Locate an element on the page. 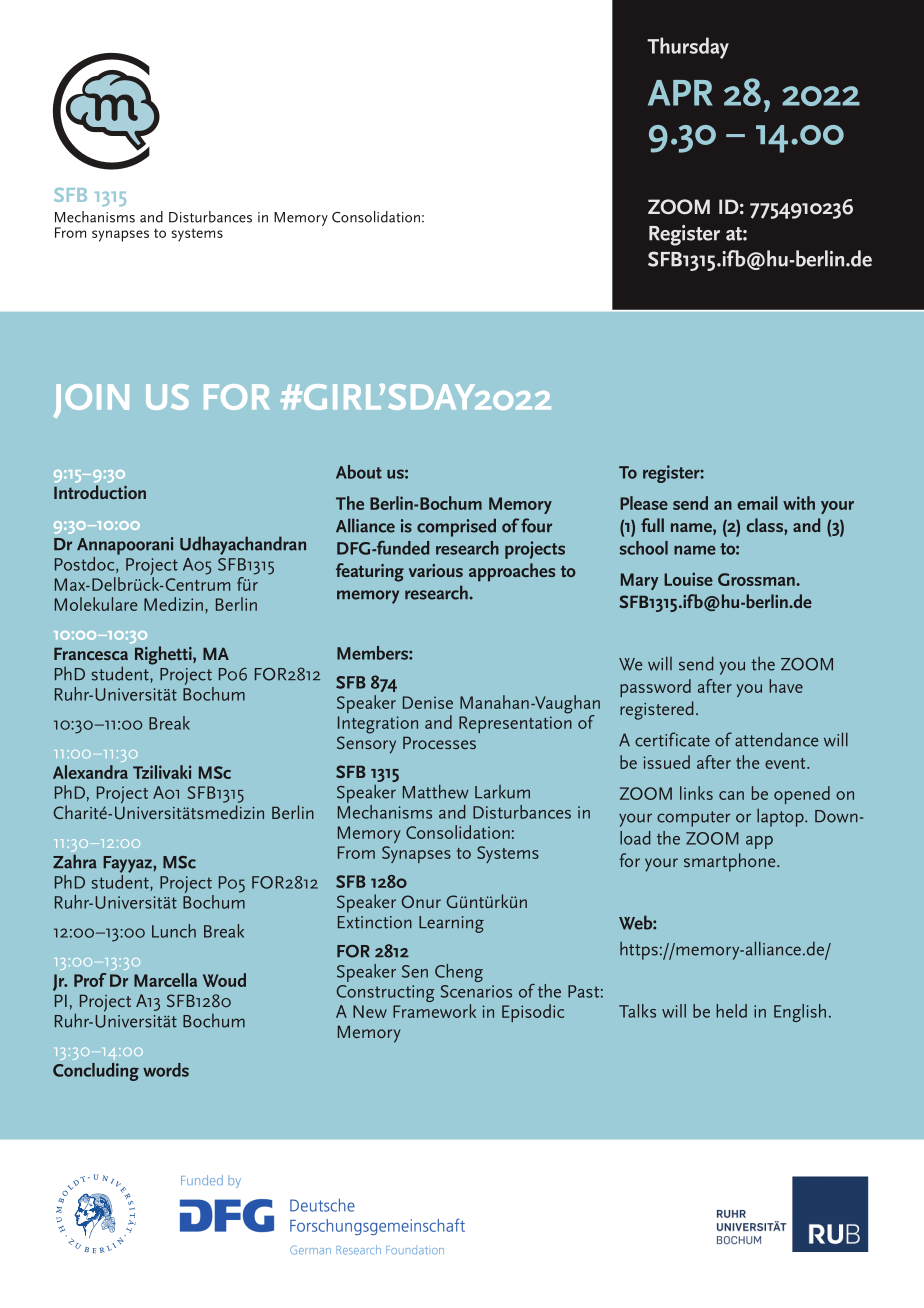 The width and height of the document is (924, 1308). held is located at coordinates (731, 1011).
